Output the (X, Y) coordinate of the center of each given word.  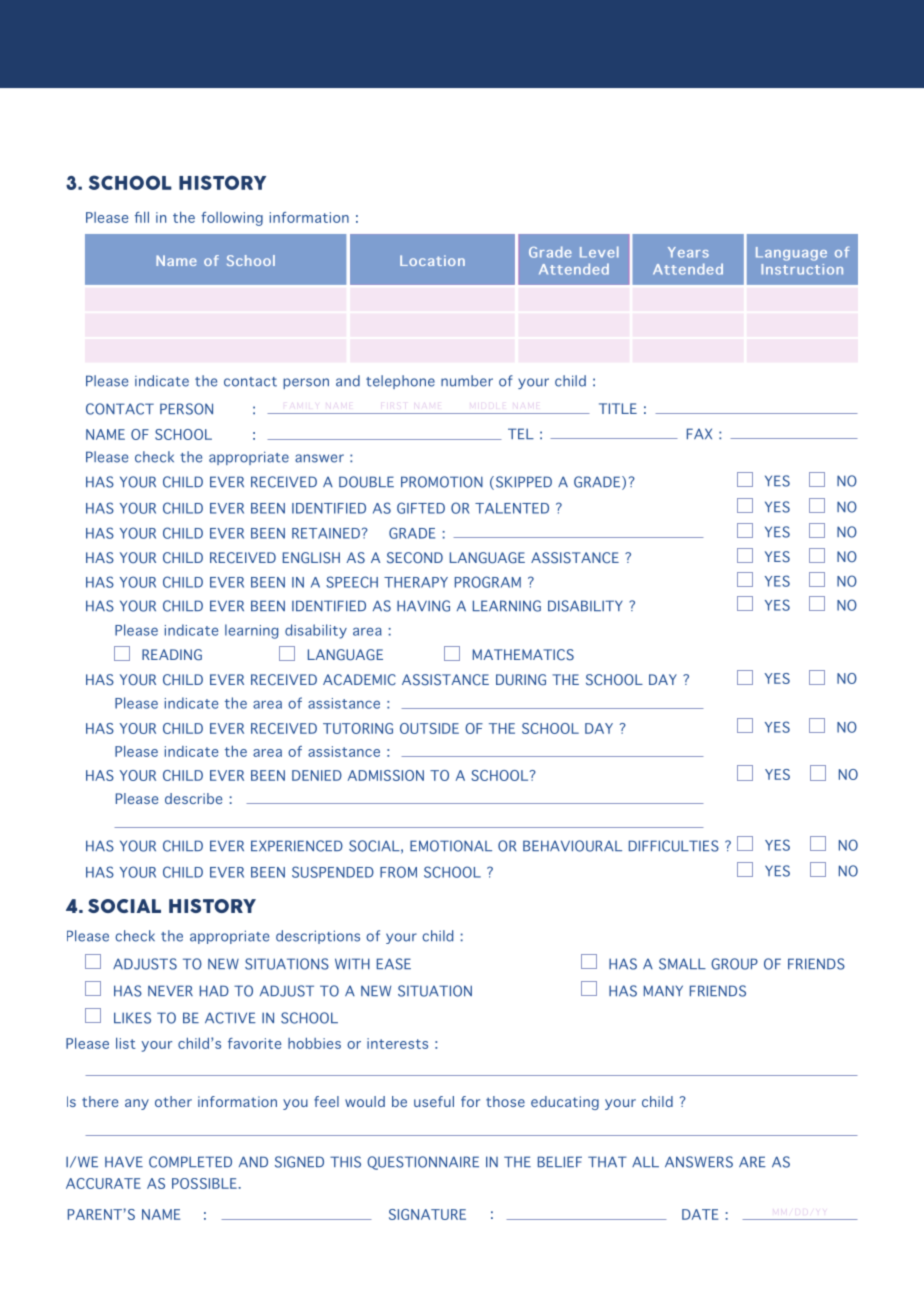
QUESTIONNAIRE (423, 1163)
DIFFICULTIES (674, 846)
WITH (352, 963)
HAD (214, 990)
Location (432, 260)
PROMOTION (442, 482)
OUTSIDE (429, 728)
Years (688, 252)
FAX (699, 433)
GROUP (734, 964)
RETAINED (326, 533)
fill (142, 217)
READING (172, 655)
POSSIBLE (204, 1183)
